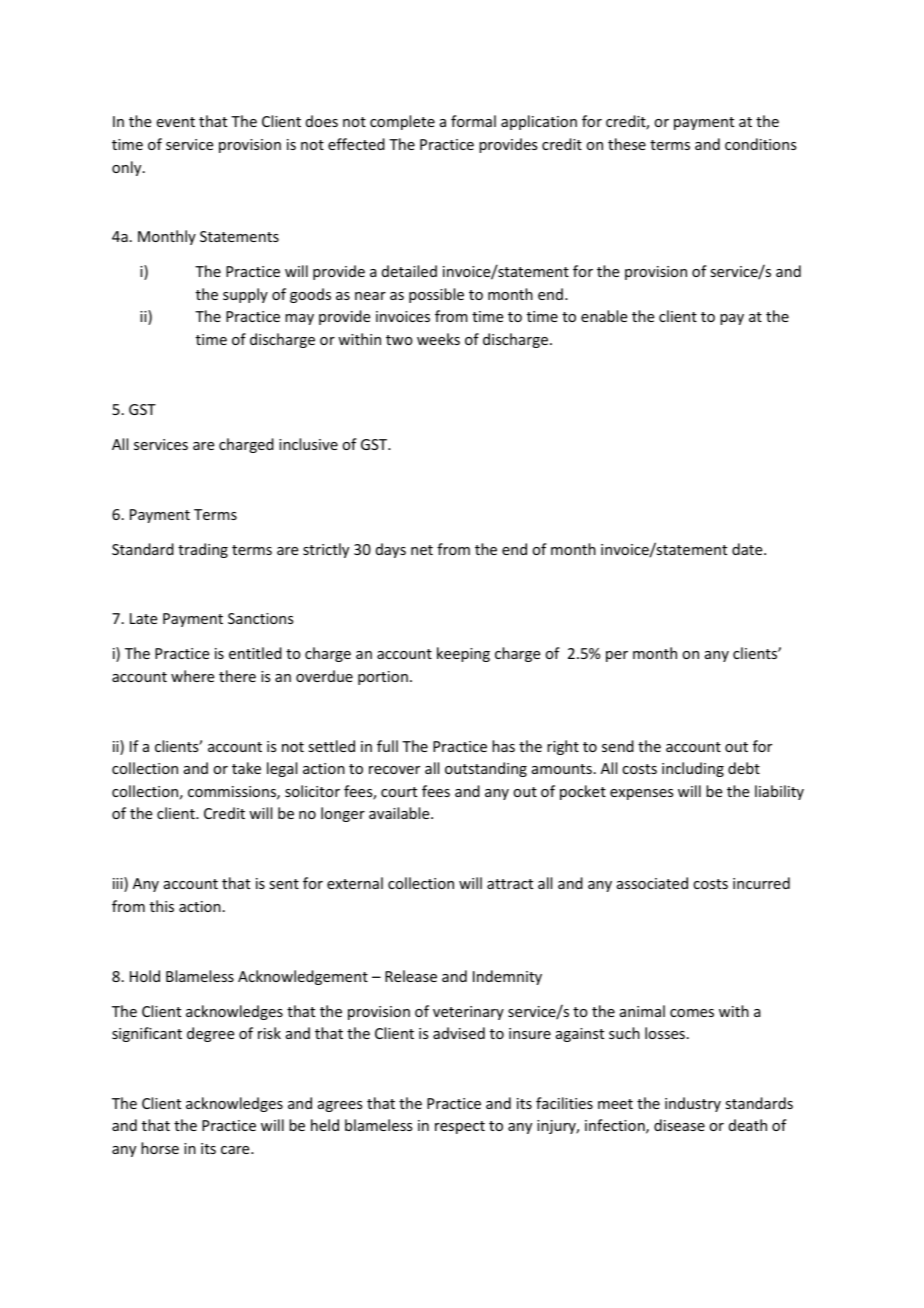  What do you see at coordinates (473, 121) in the image?
I see `formal` at bounding box center [473, 121].
